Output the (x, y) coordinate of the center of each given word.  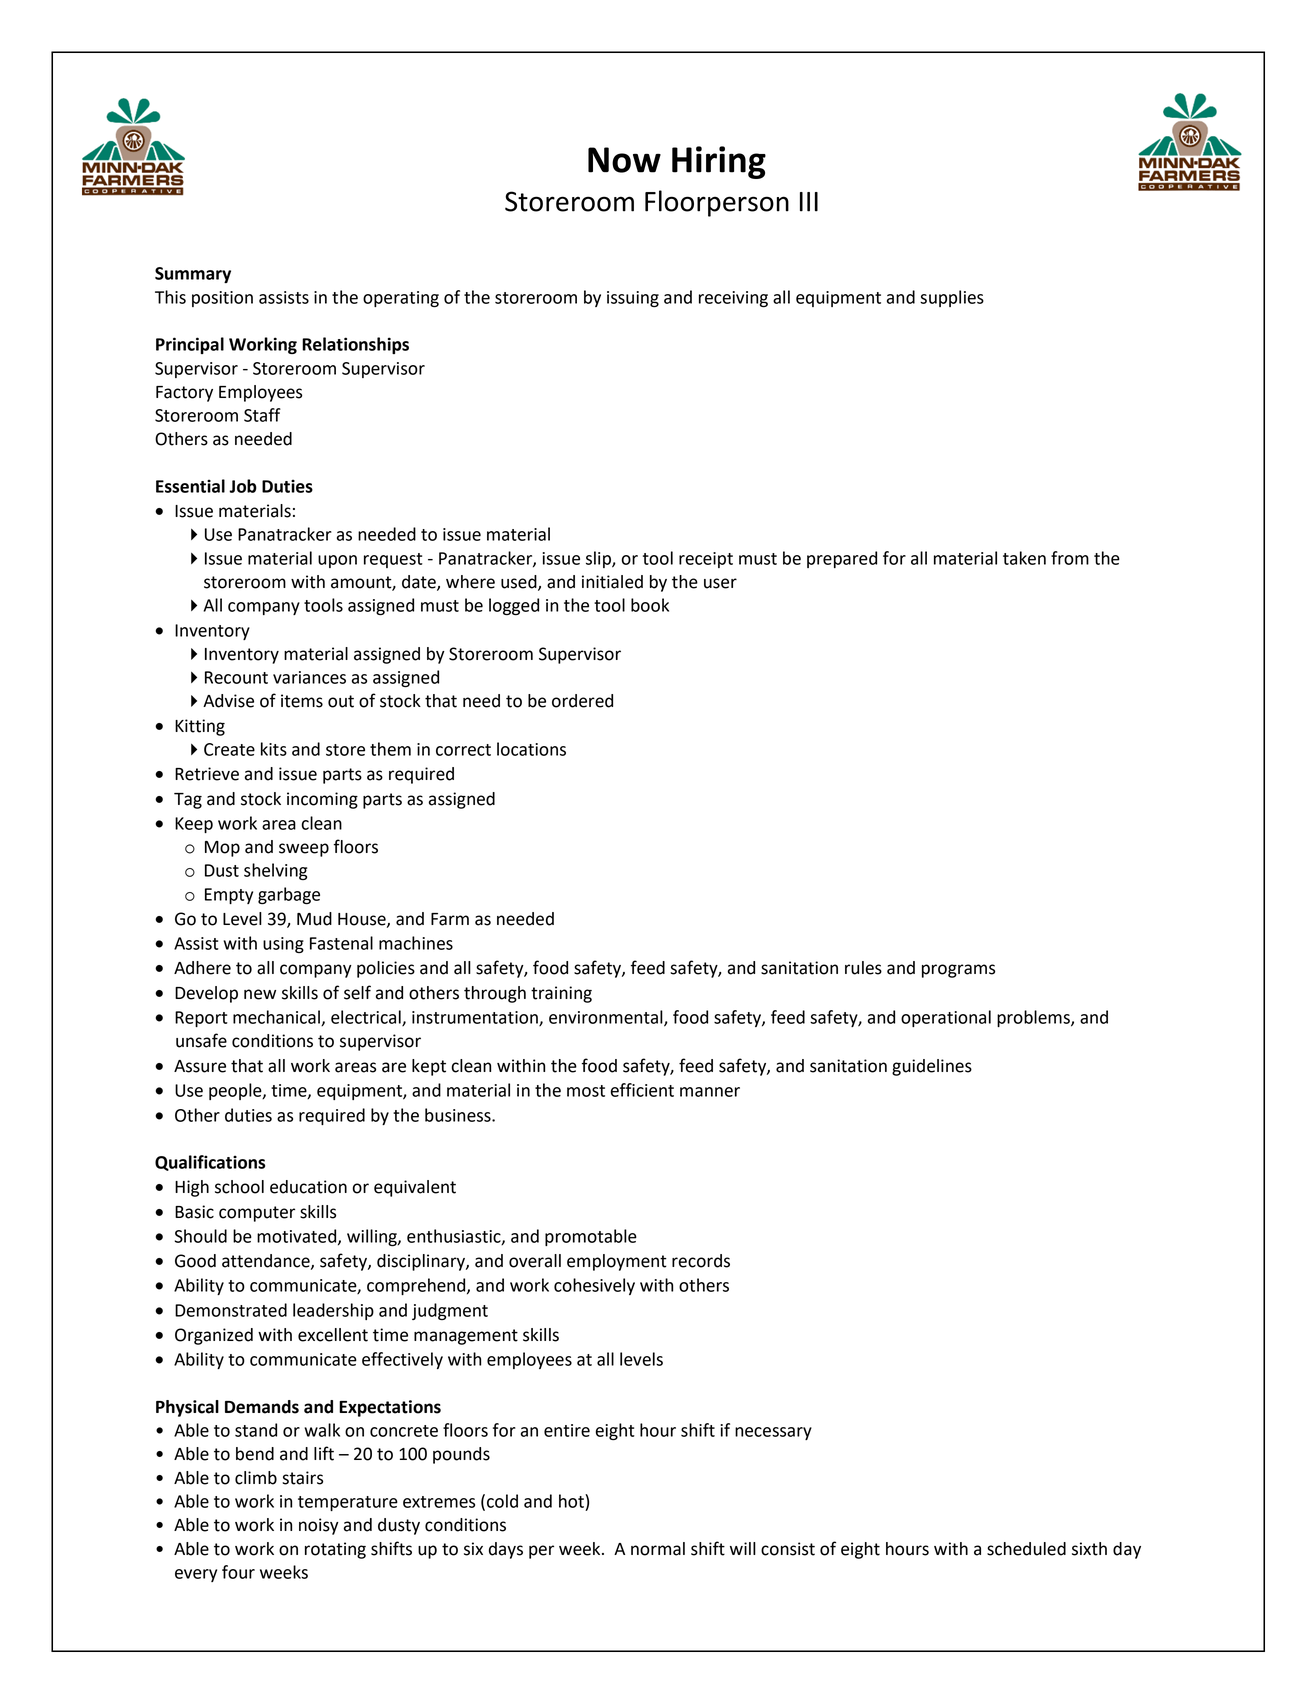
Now (624, 160)
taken (1024, 558)
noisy (319, 1526)
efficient (642, 1090)
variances (309, 677)
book (650, 605)
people (236, 1091)
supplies (952, 298)
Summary (193, 275)
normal (658, 1549)
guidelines (932, 1067)
